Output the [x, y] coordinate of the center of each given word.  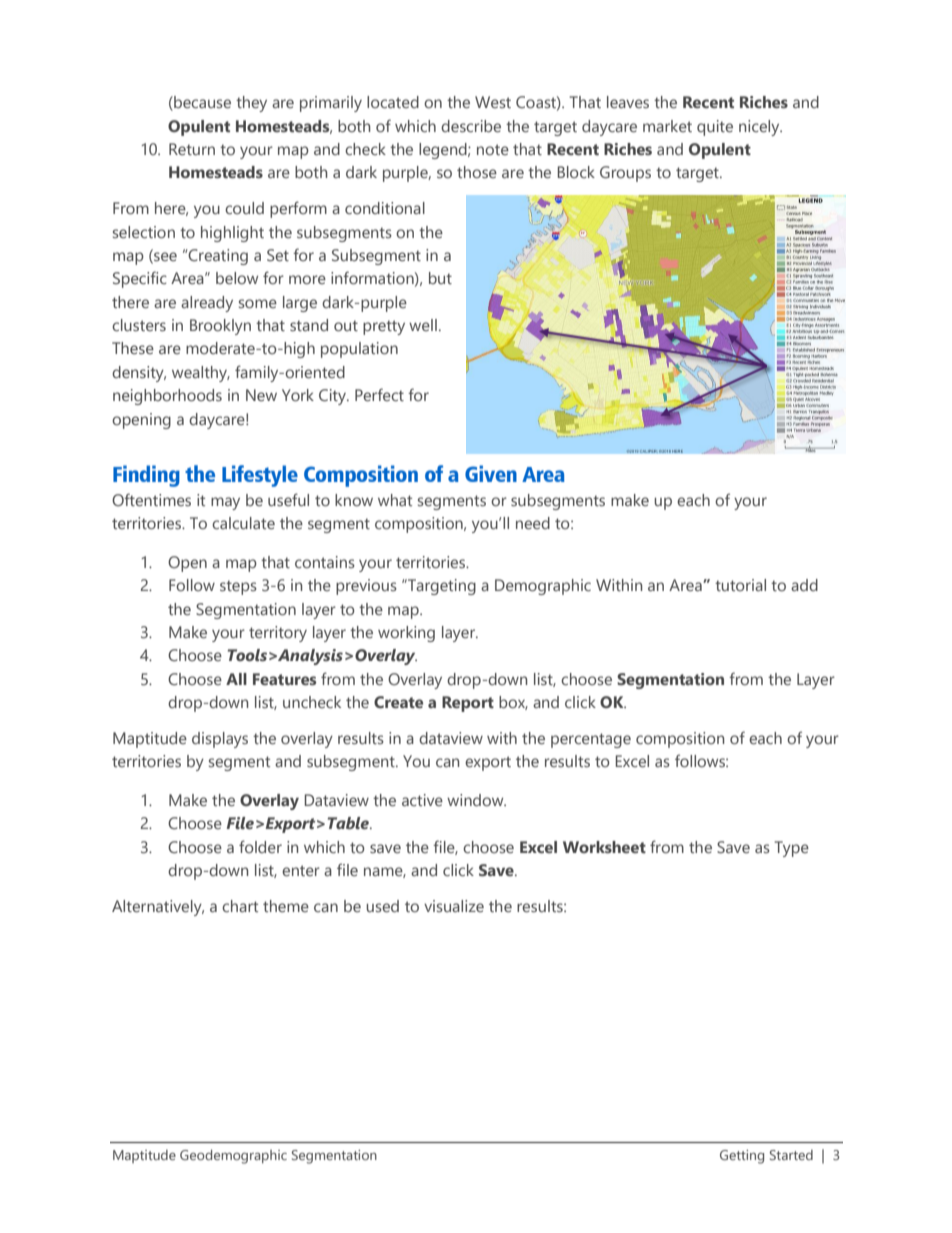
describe [471, 126]
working [406, 634]
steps [238, 587]
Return [192, 149]
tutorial [740, 585]
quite [715, 128]
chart [240, 906]
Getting [742, 1157]
